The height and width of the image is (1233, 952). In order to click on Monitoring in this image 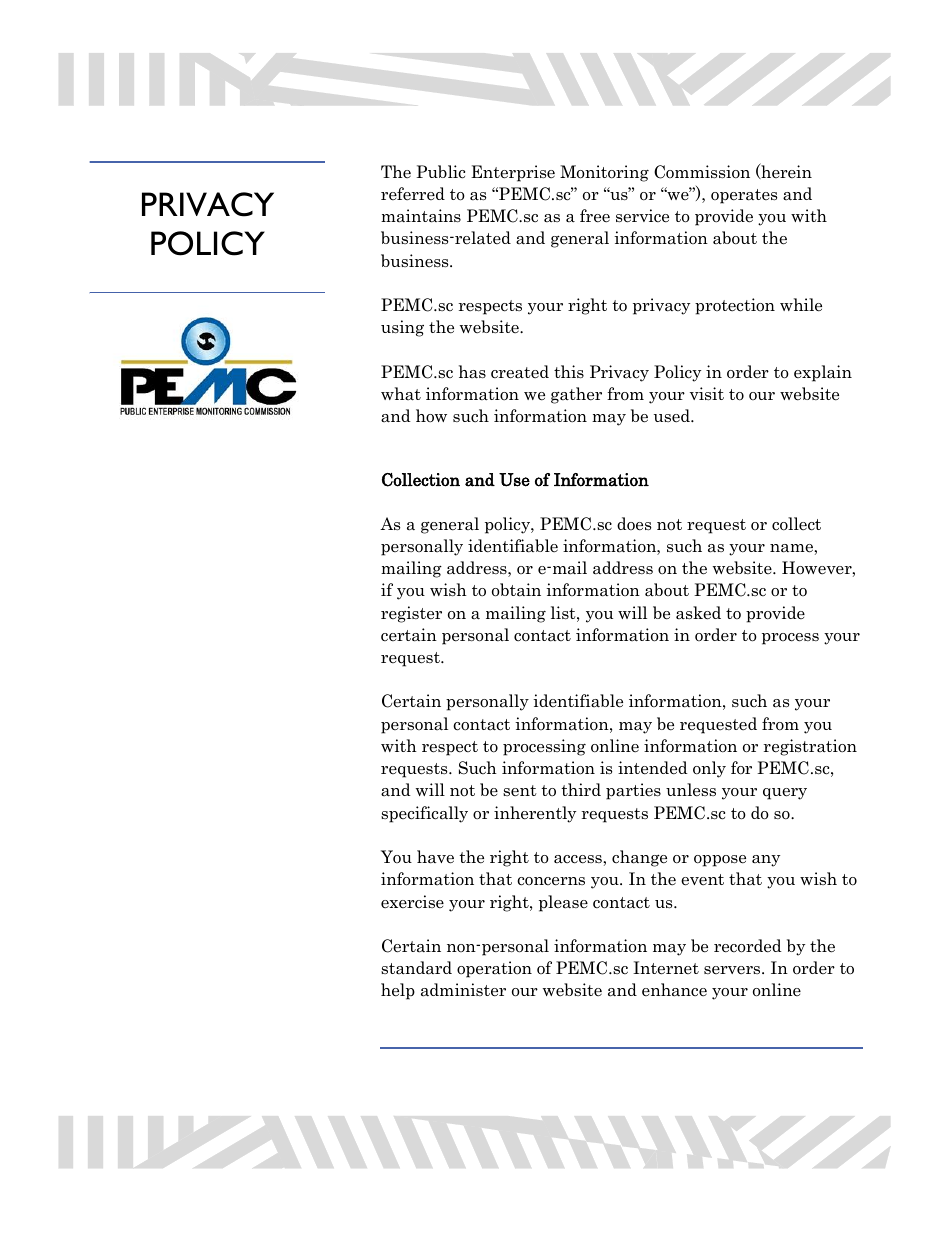, I will do `click(604, 173)`.
